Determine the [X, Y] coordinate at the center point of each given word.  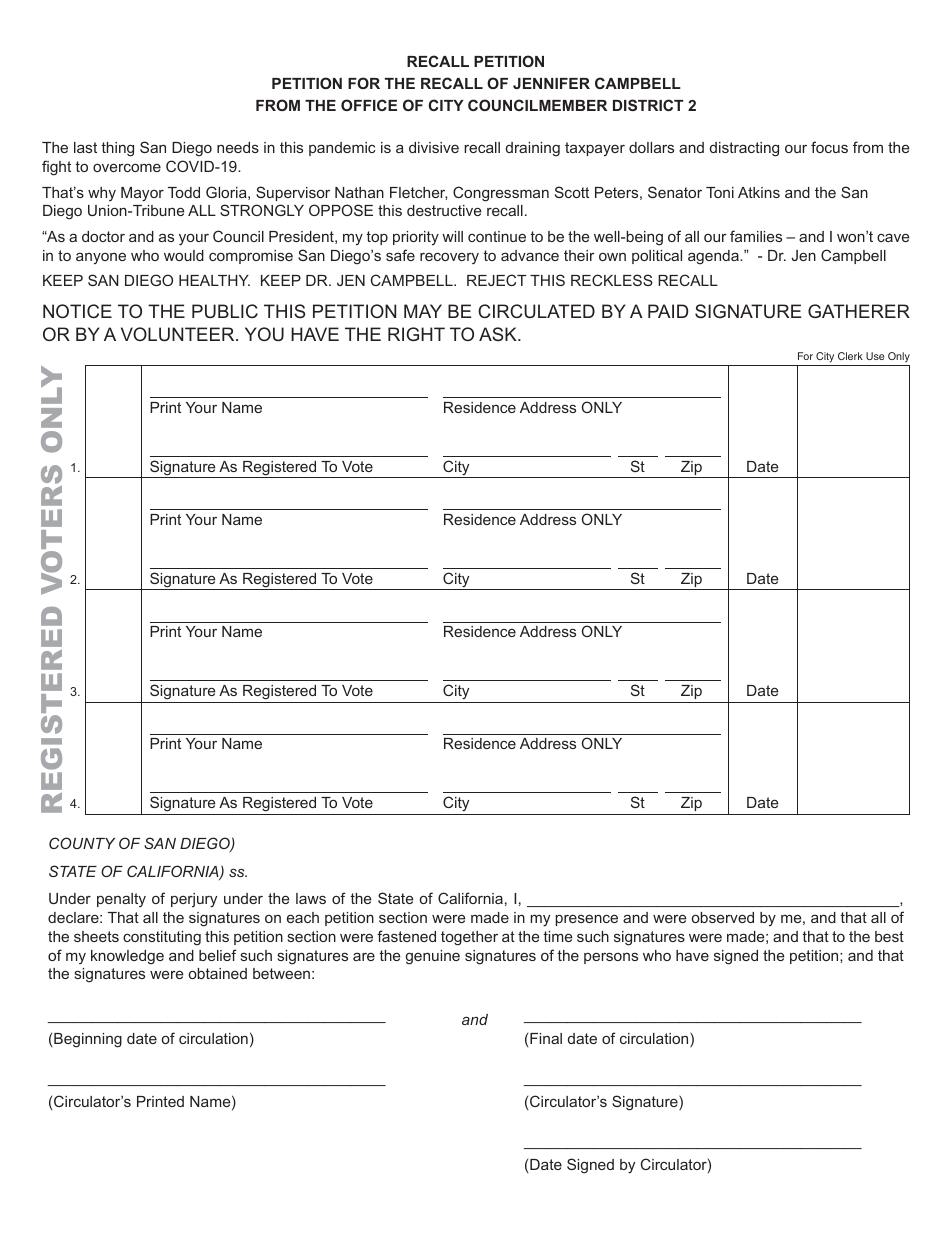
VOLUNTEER [179, 334]
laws [311, 898]
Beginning [88, 1040]
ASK [499, 334]
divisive [434, 147]
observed [723, 917]
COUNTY [82, 843]
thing [117, 149]
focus [829, 147]
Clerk [850, 356]
